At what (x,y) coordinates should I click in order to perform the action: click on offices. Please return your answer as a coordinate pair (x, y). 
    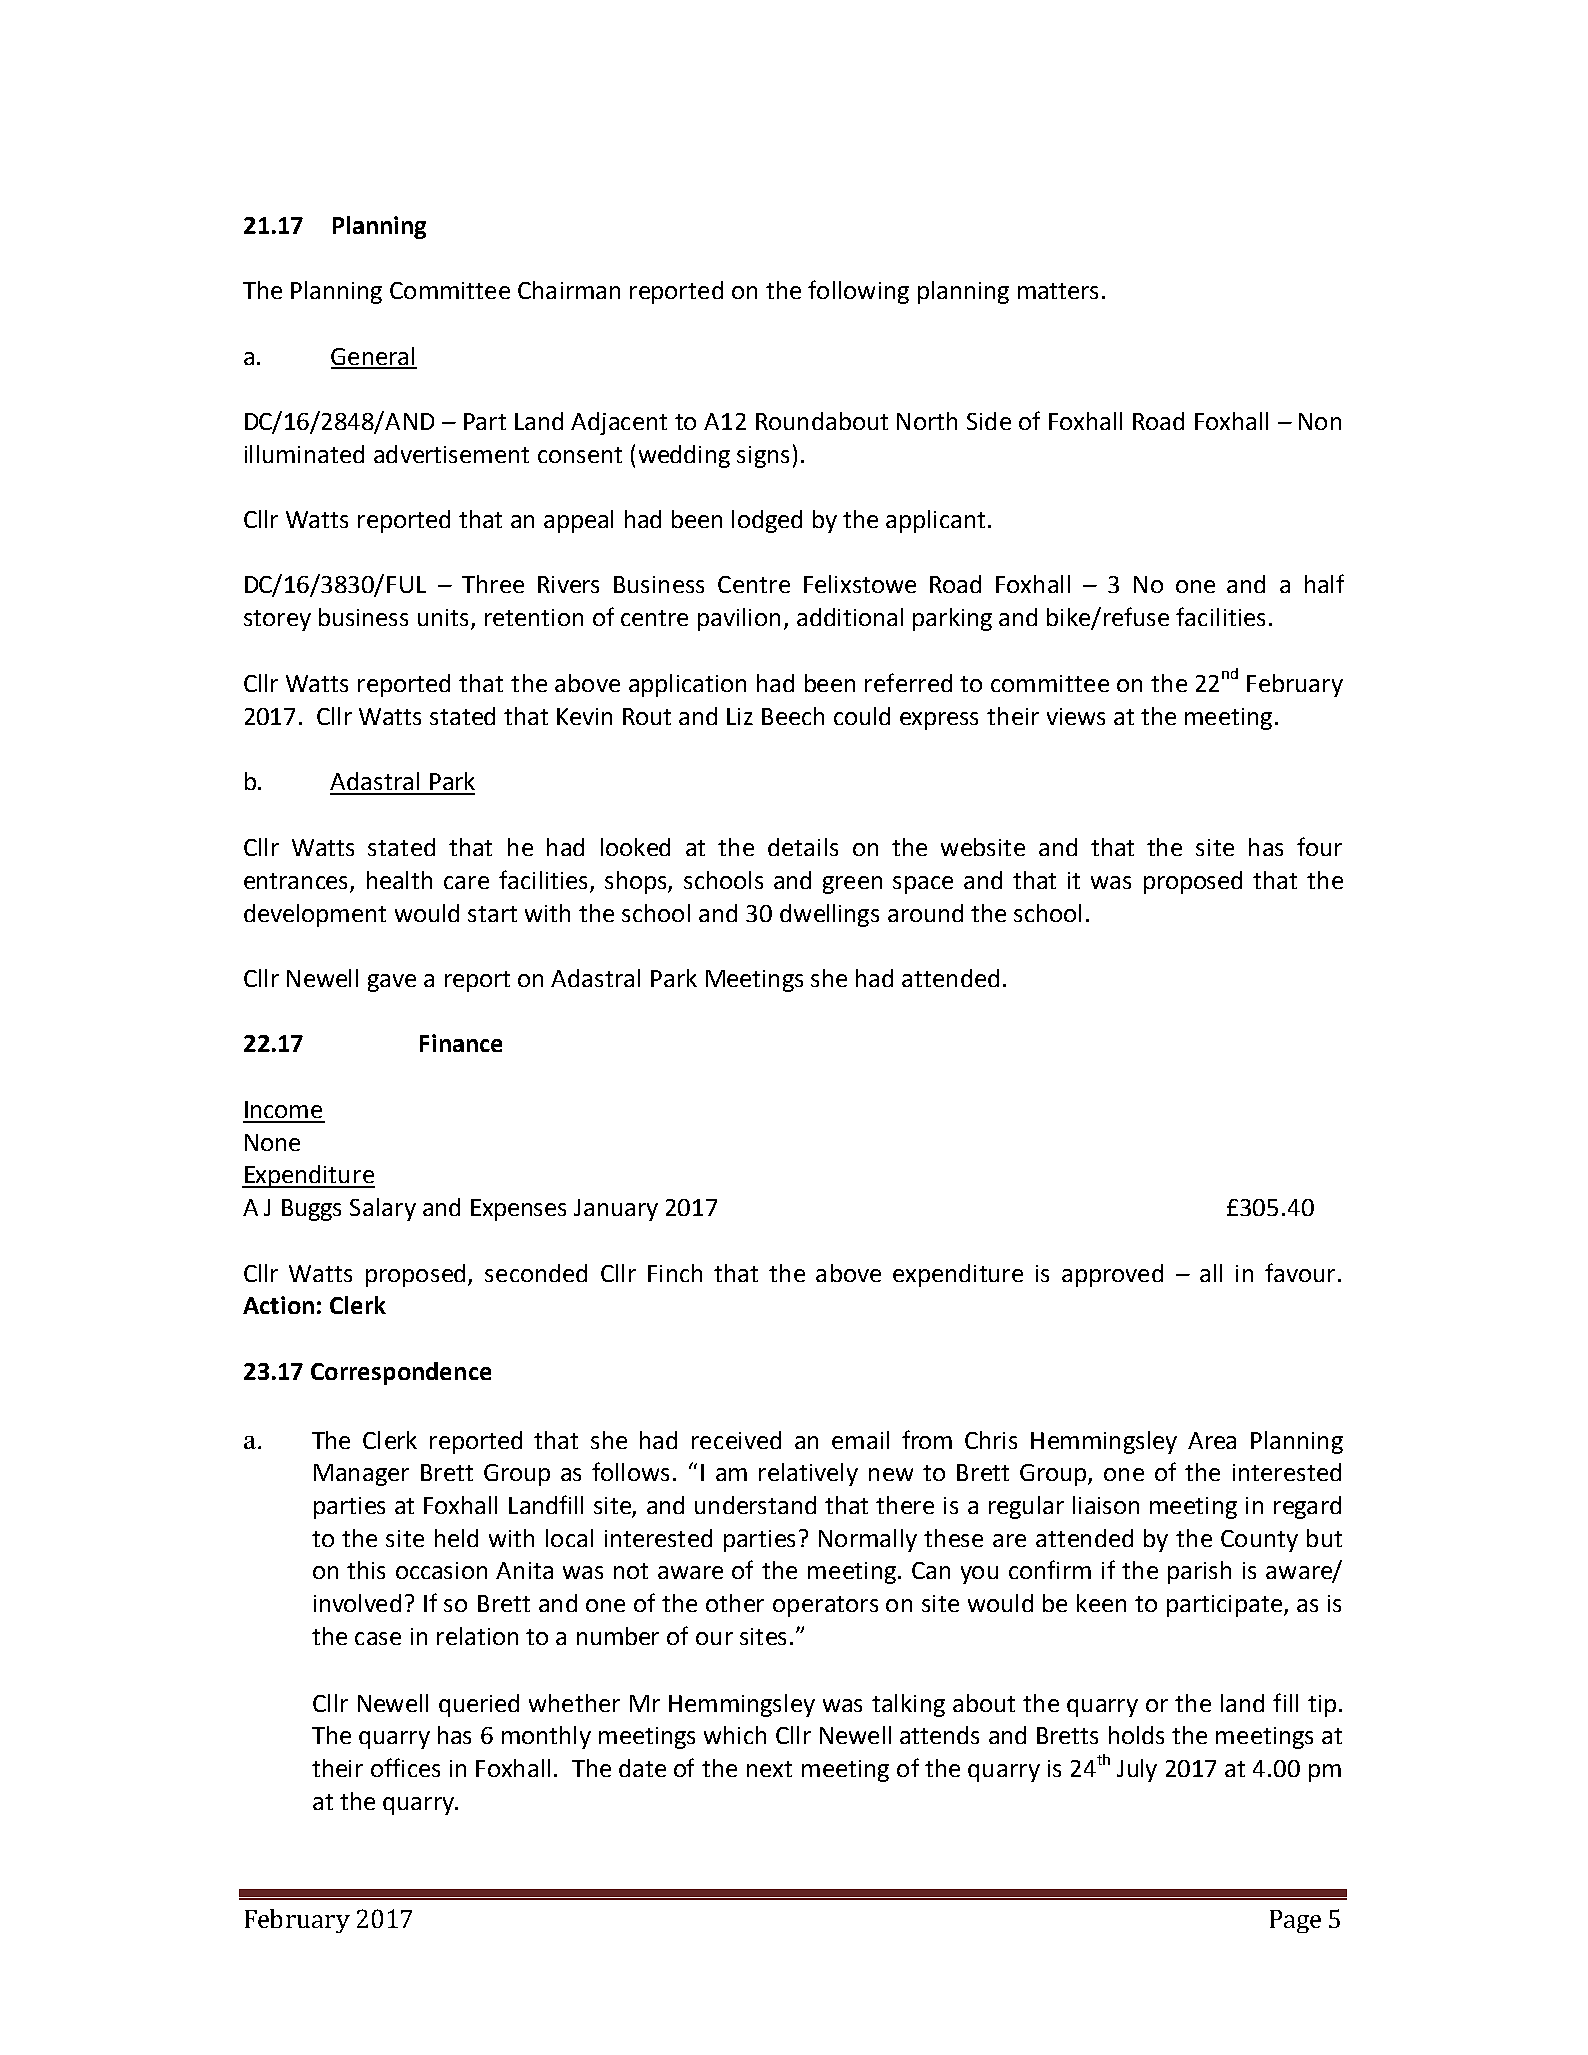
    Looking at the image, I should click on (405, 1767).
